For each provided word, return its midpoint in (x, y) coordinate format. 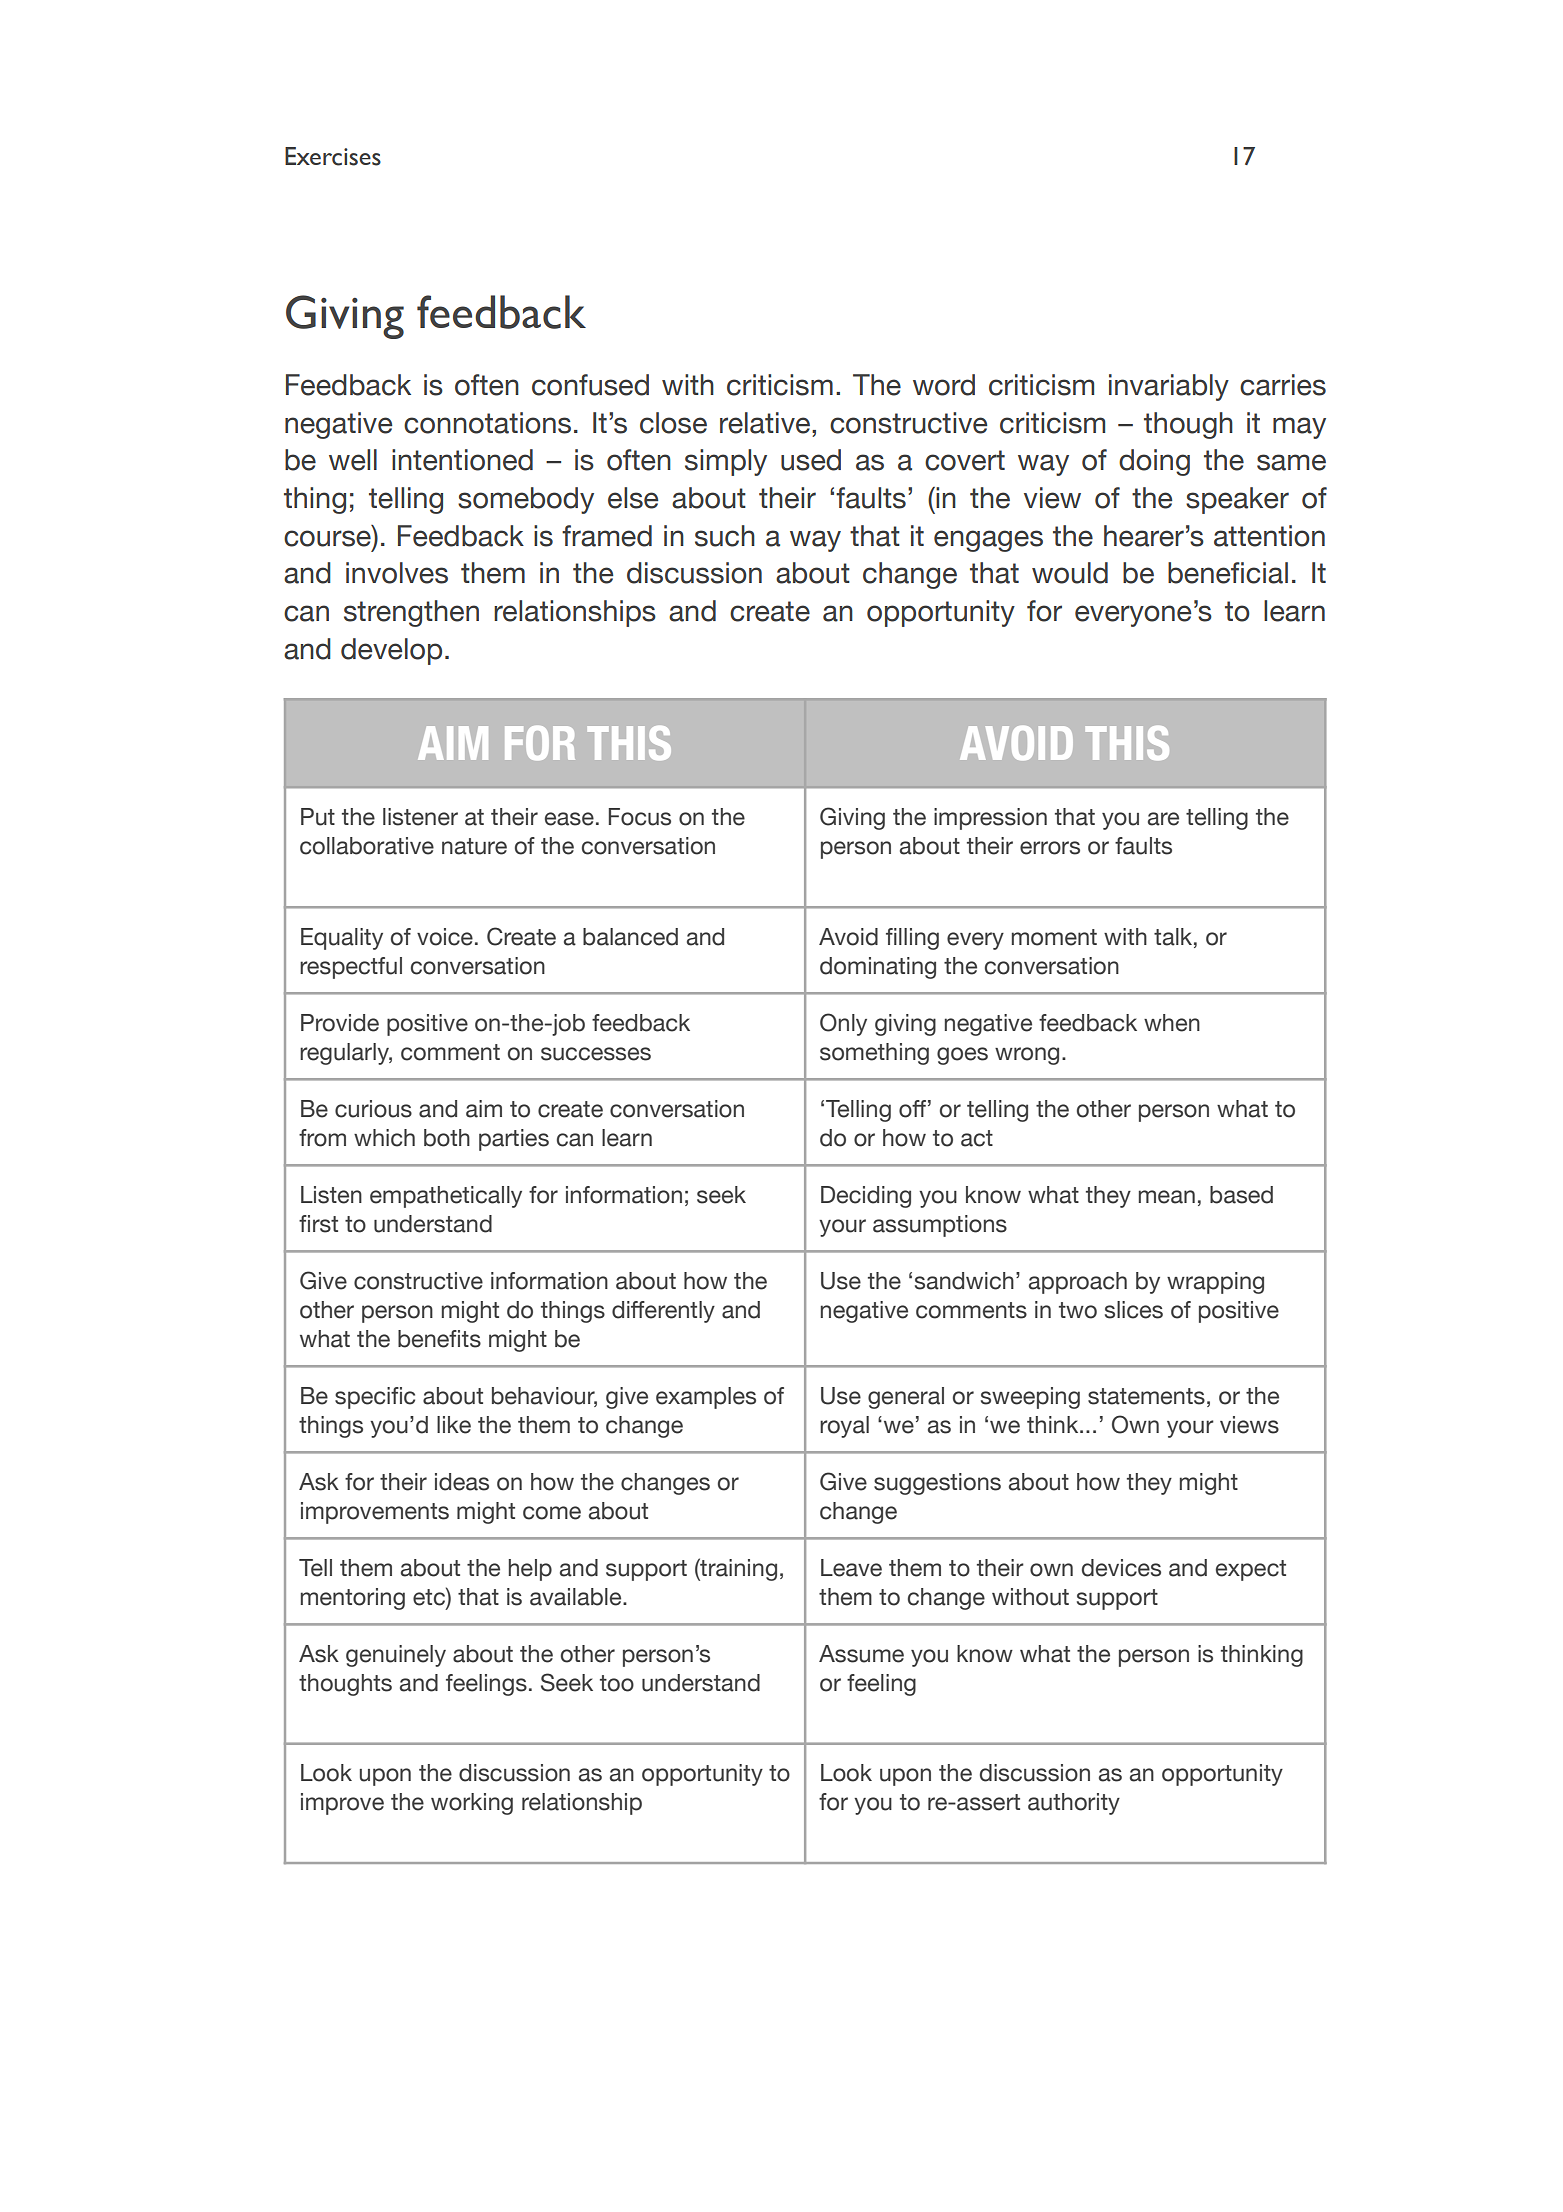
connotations (487, 423)
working (472, 1804)
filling (912, 939)
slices (1134, 1310)
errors (1050, 848)
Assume (861, 1654)
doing (1154, 462)
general (906, 1398)
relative (765, 423)
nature (474, 846)
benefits (439, 1339)
